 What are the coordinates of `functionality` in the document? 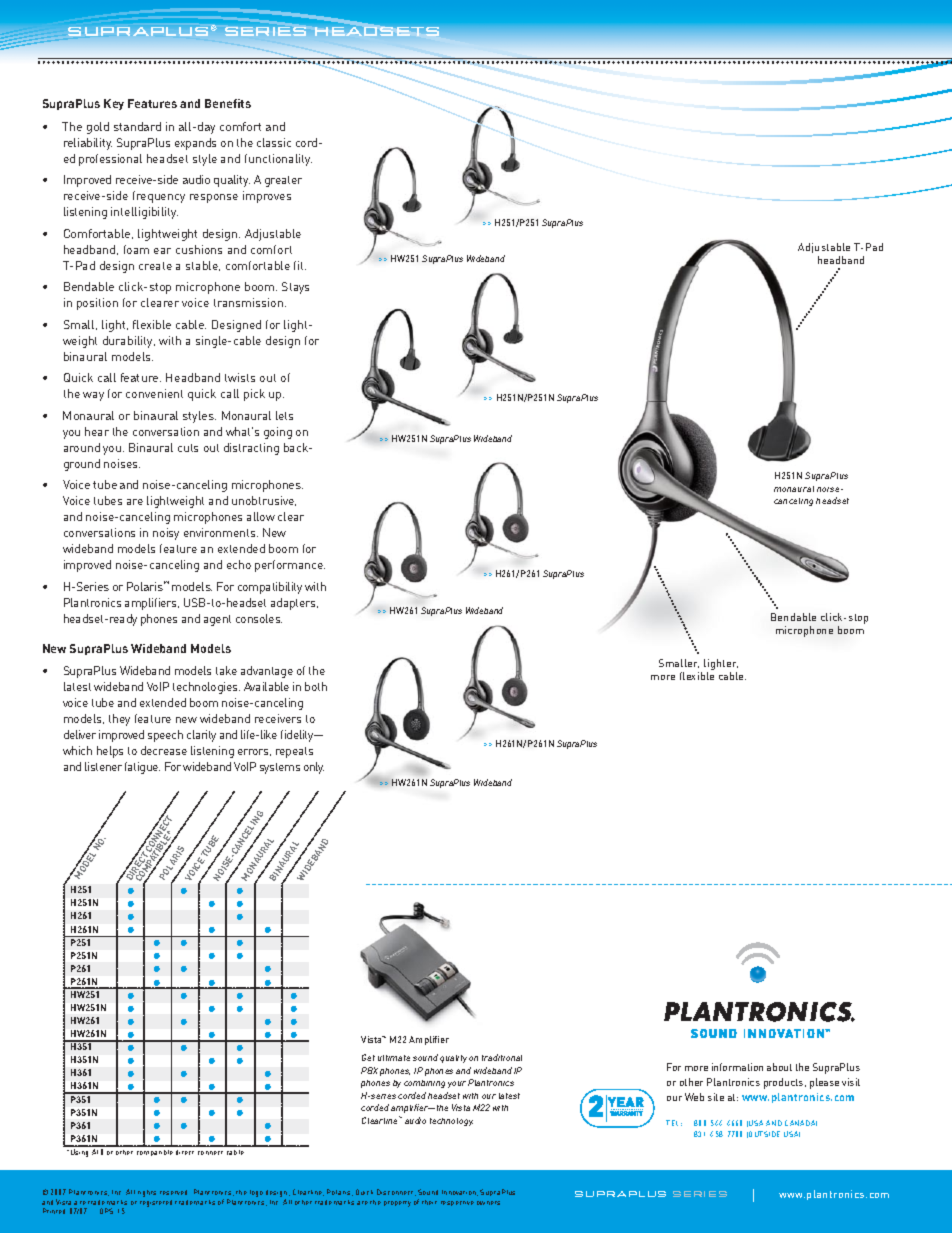 It's located at (278, 160).
